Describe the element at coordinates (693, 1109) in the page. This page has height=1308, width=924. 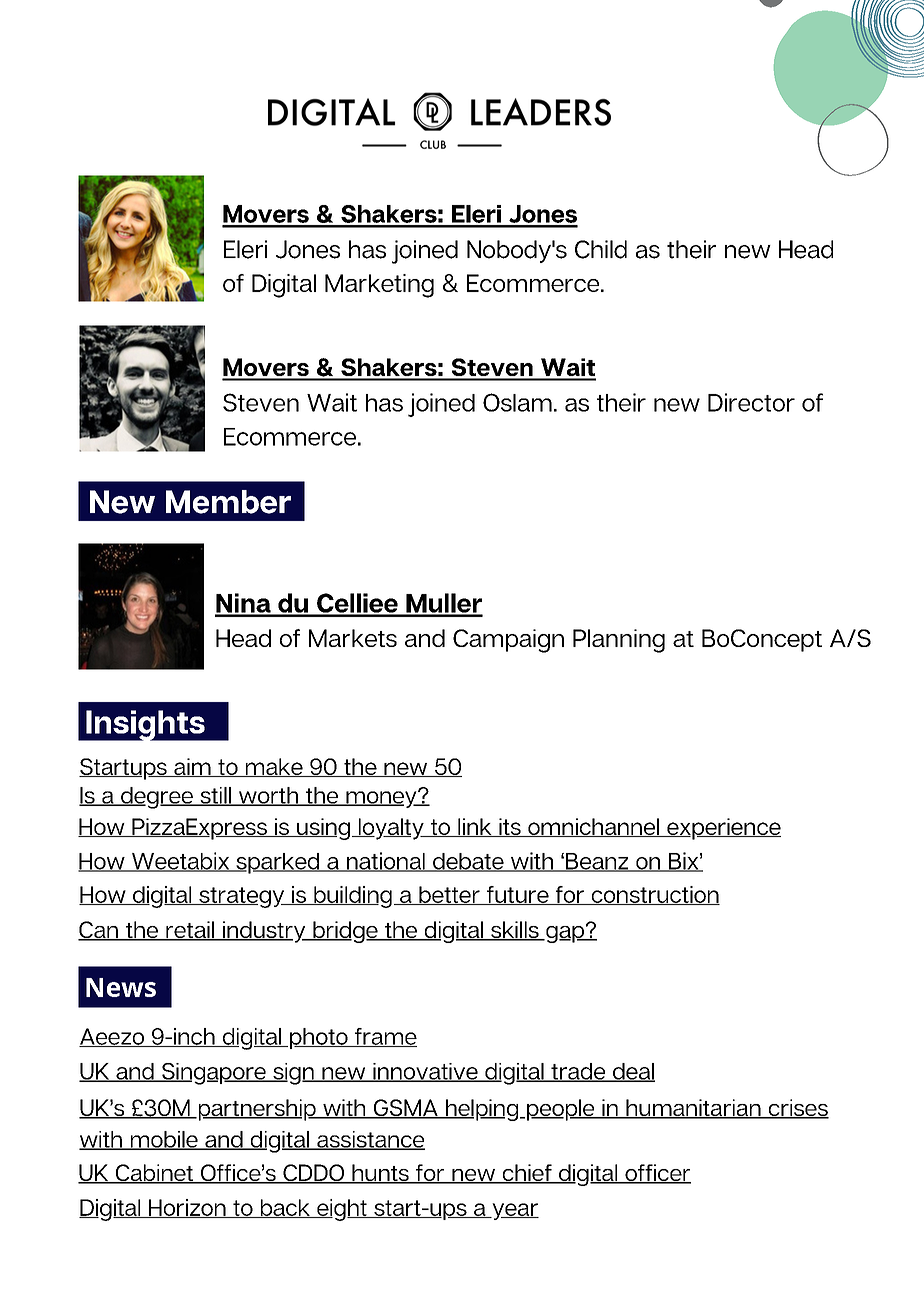
I see `humanitarian` at that location.
